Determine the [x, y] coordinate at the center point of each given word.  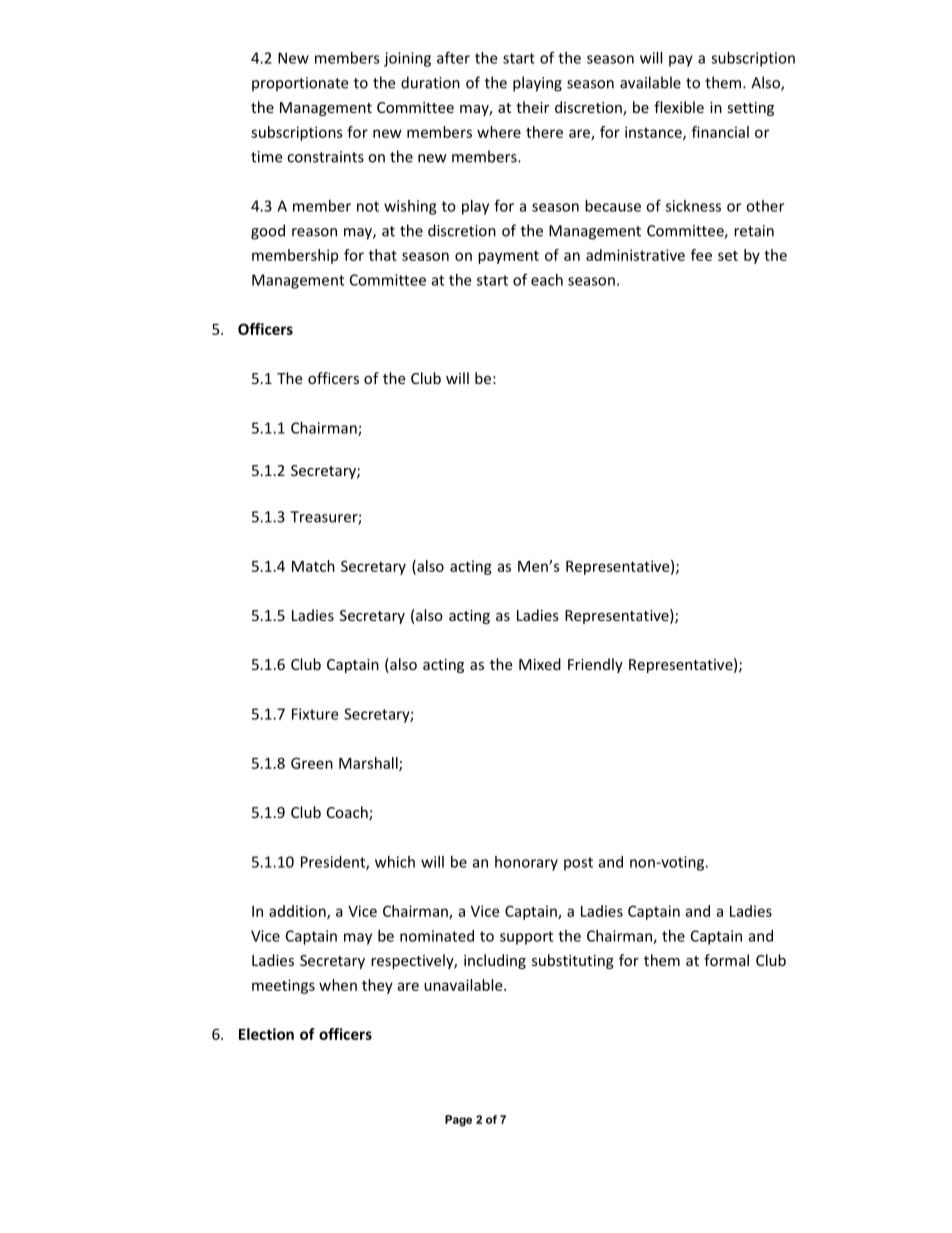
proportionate [300, 84]
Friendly [595, 665]
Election [266, 1034]
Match [313, 566]
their [532, 107]
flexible [679, 107]
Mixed [540, 664]
